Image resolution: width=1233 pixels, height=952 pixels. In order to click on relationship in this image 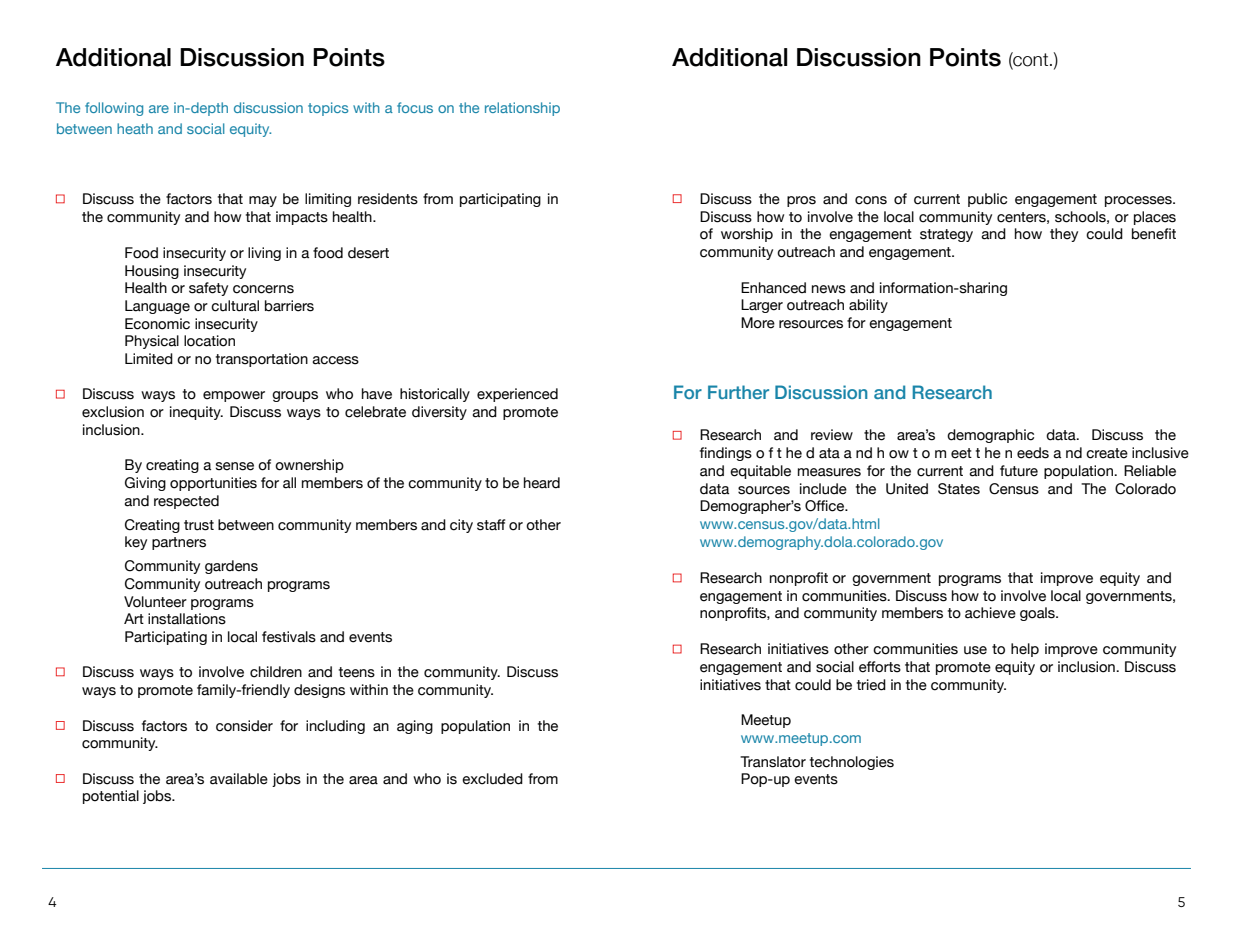, I will do `click(522, 109)`.
